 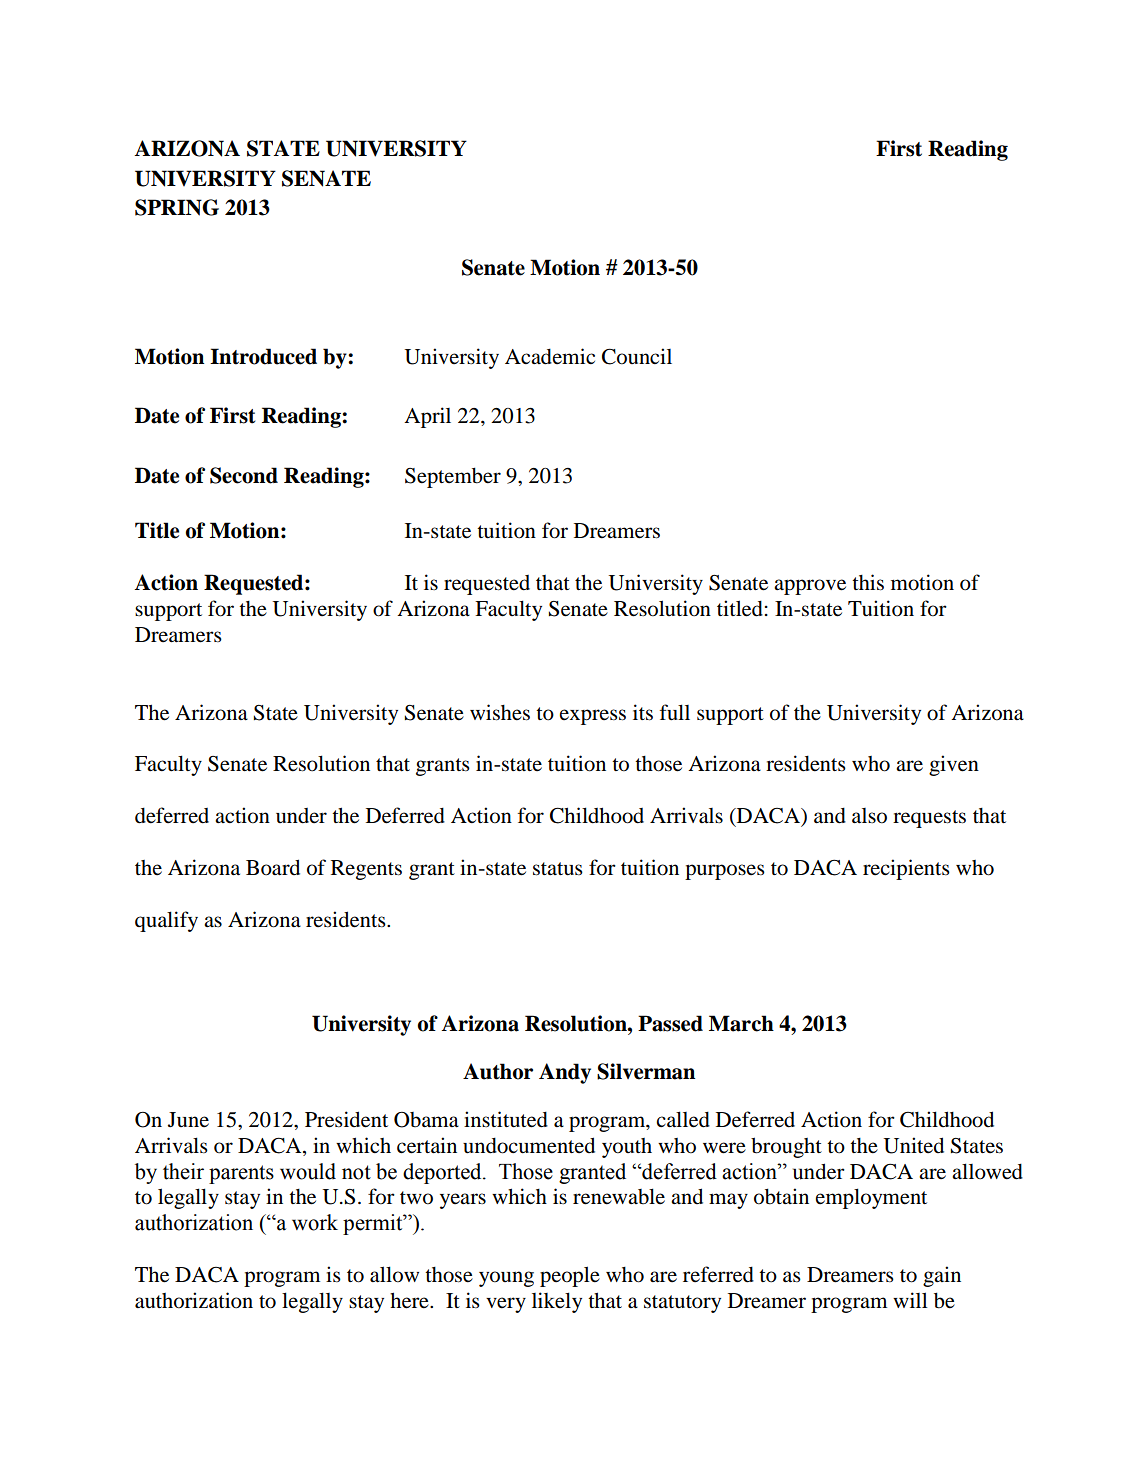 What do you see at coordinates (550, 356) in the screenshot?
I see `Academic` at bounding box center [550, 356].
